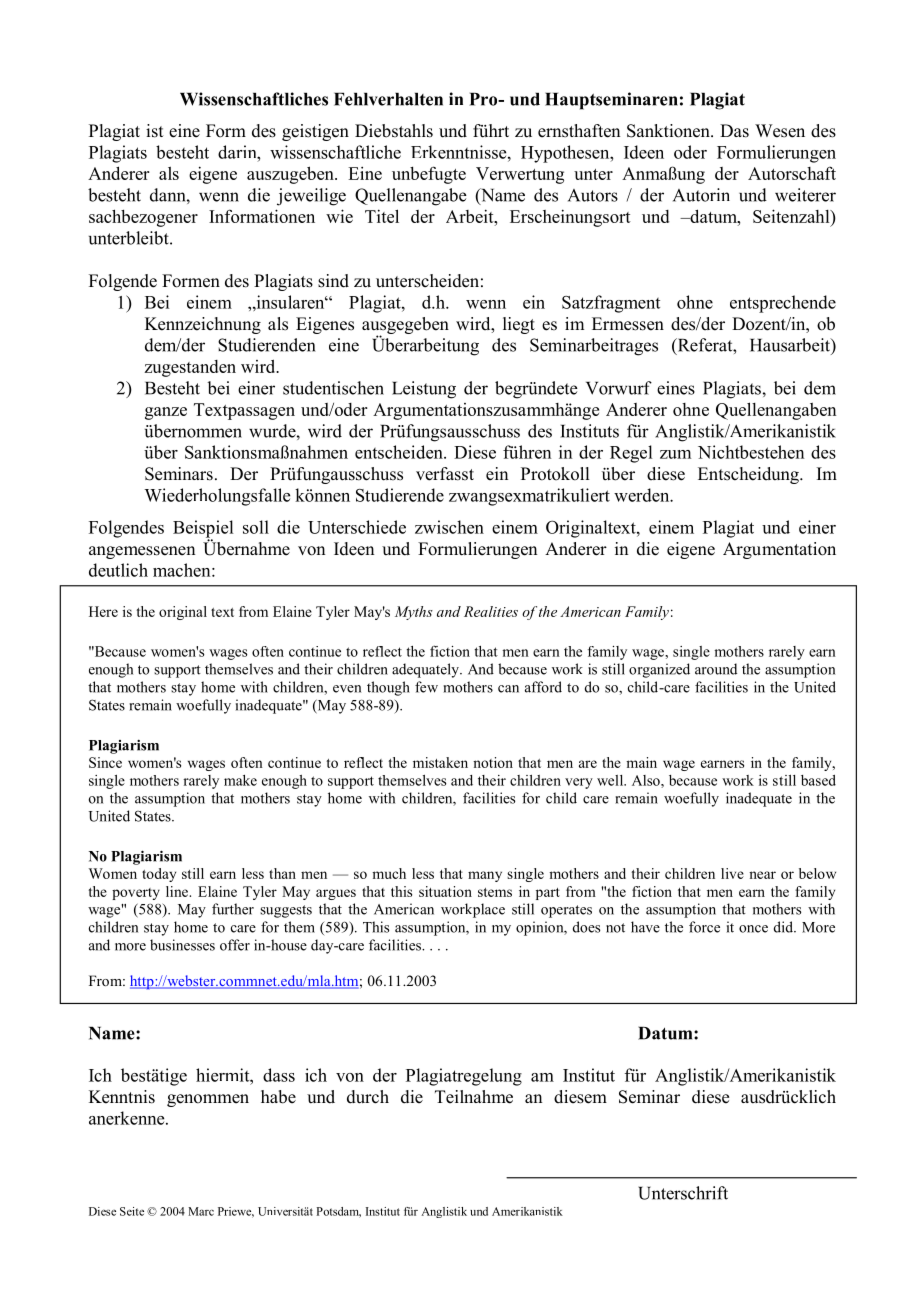  What do you see at coordinates (675, 454) in the screenshot?
I see `zum` at bounding box center [675, 454].
